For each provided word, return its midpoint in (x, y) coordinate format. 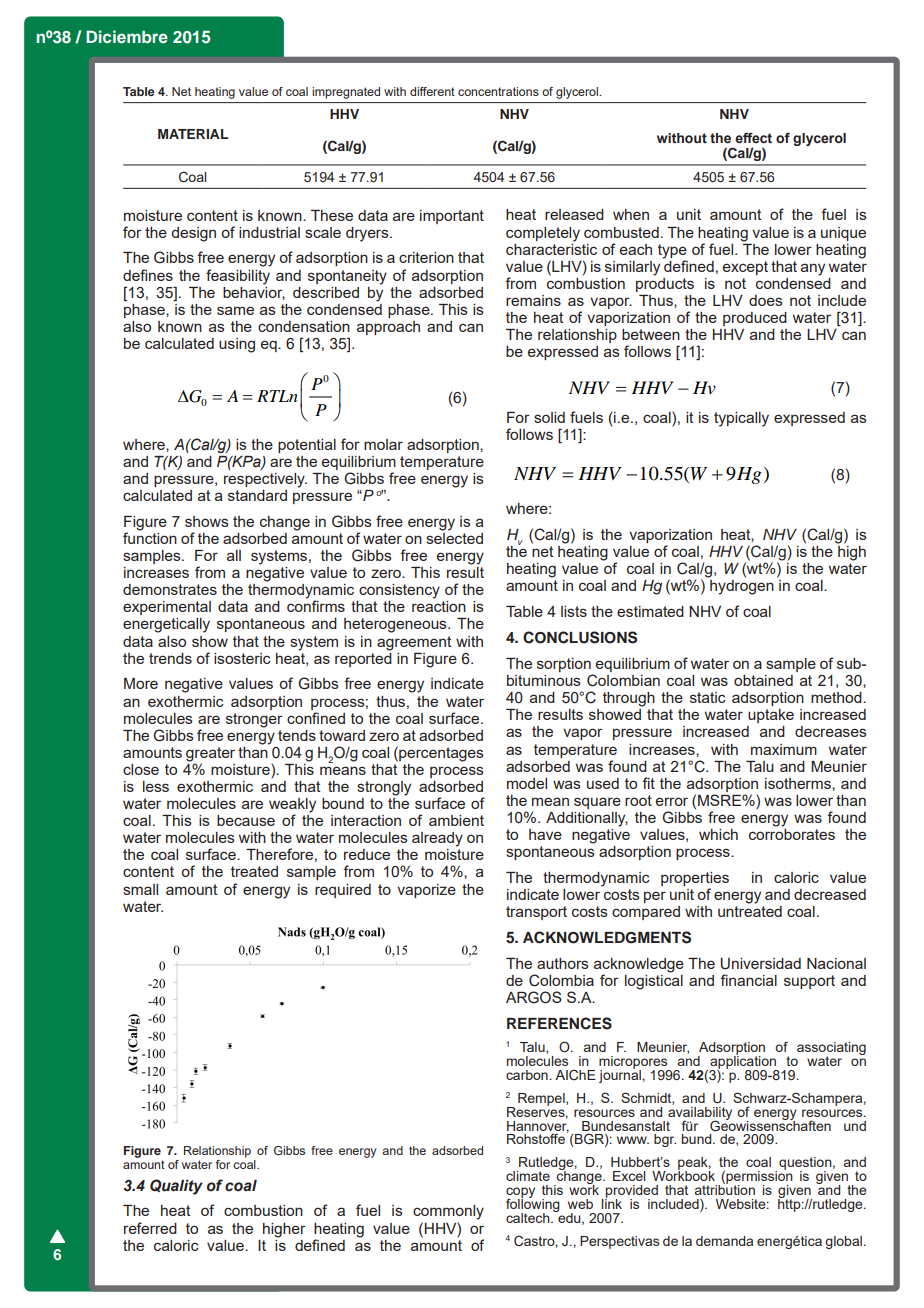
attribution (725, 1189)
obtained (763, 680)
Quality (176, 1187)
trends (170, 658)
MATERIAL (193, 134)
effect (753, 138)
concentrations (498, 91)
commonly (448, 1212)
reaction (439, 606)
